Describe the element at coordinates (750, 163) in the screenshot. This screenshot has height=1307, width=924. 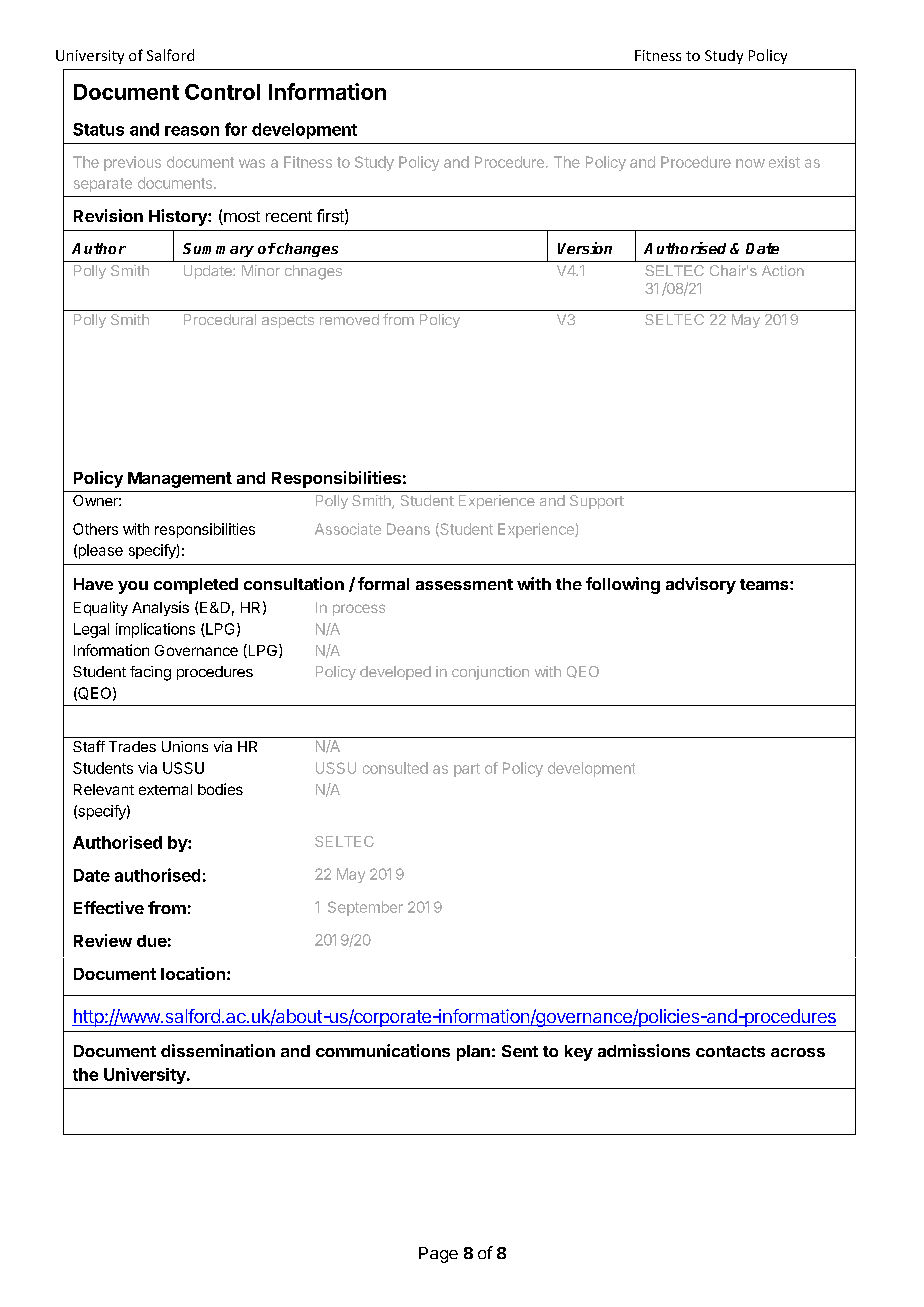
I see `now` at that location.
